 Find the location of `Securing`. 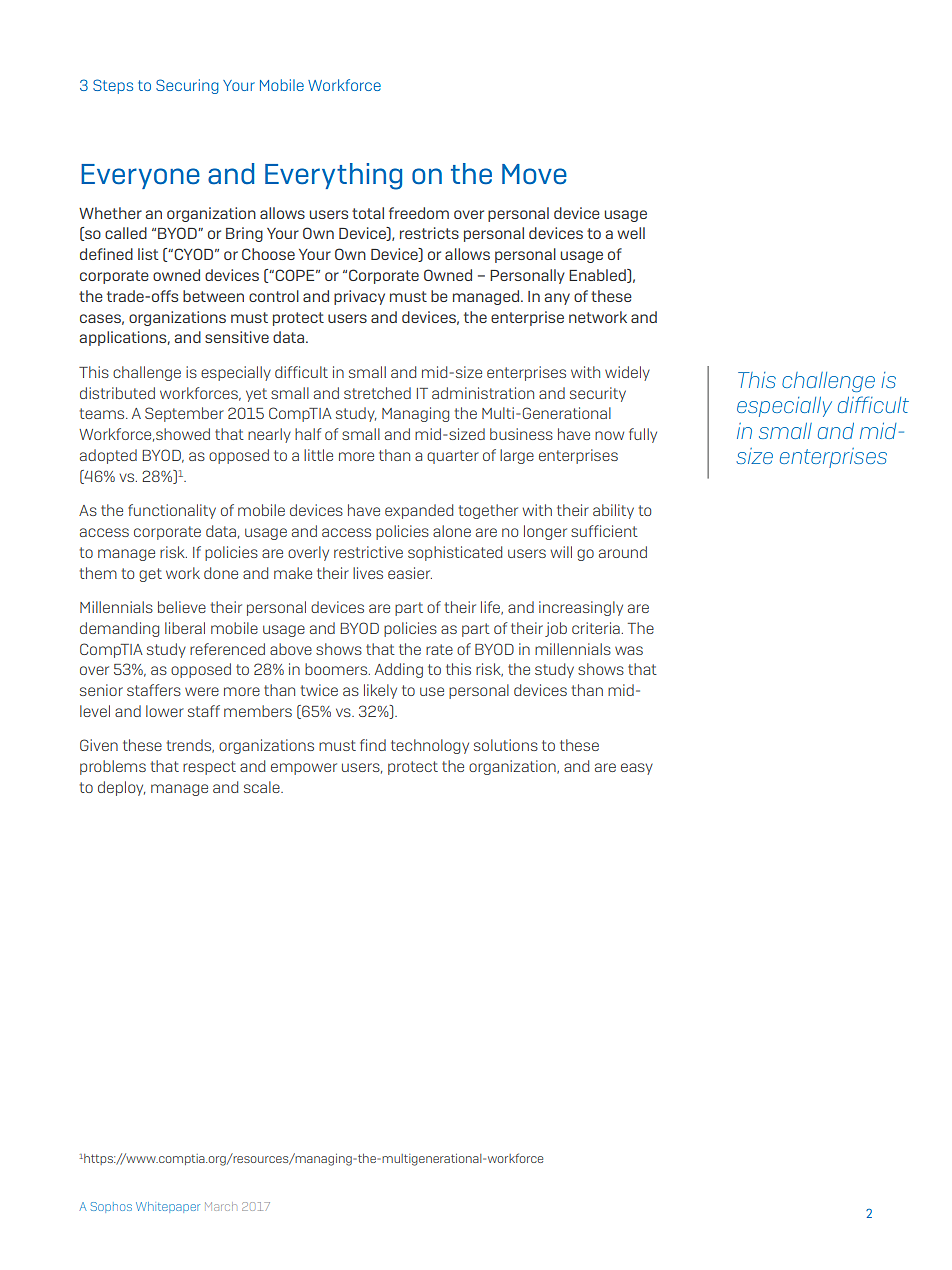

Securing is located at coordinates (187, 86).
